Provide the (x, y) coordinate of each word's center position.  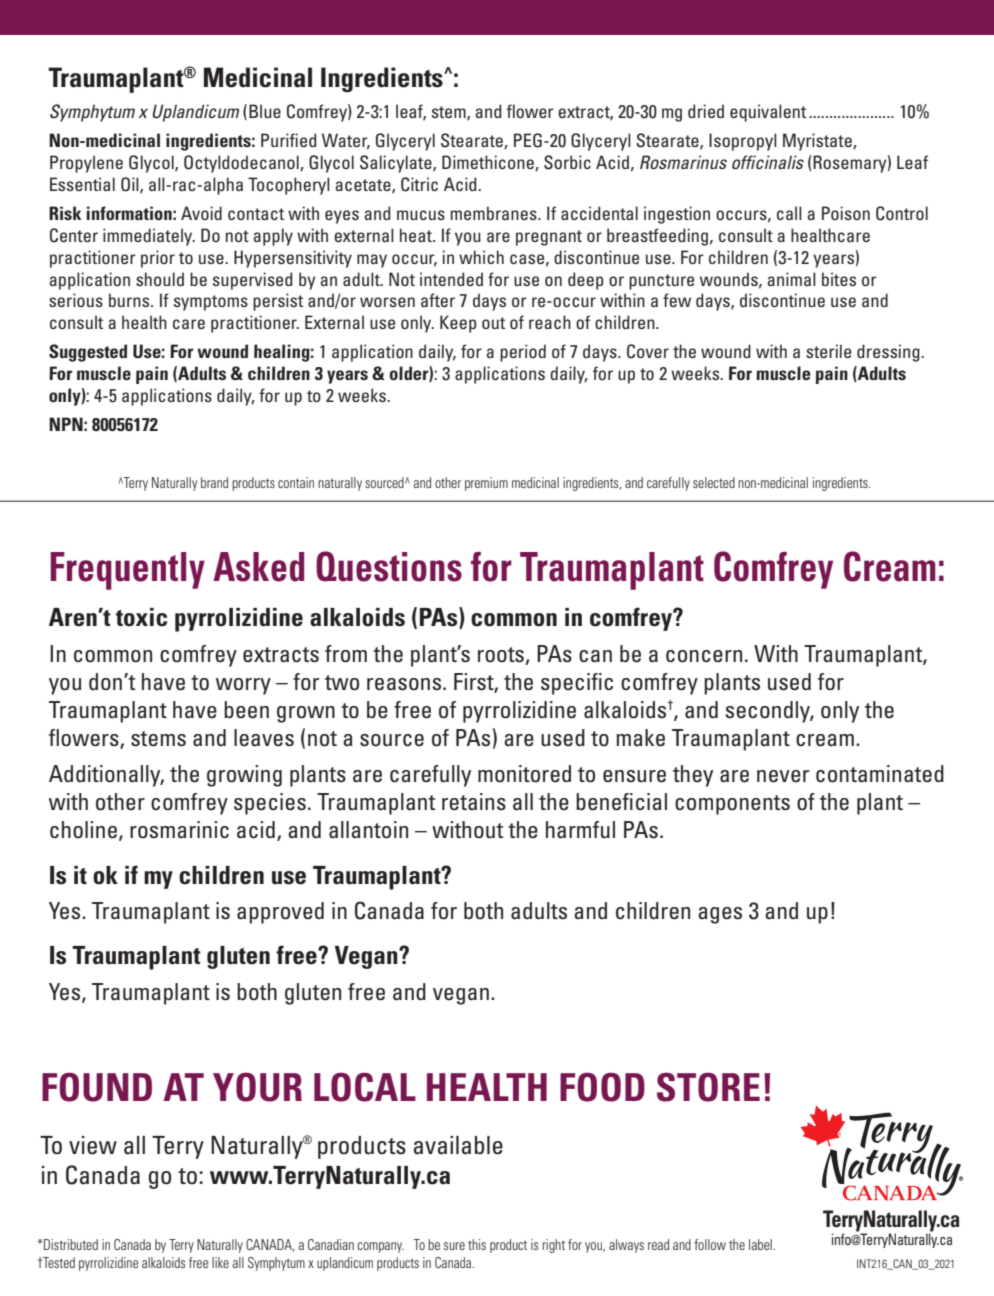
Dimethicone (489, 163)
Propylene (86, 164)
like (220, 1262)
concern (704, 656)
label (761, 1244)
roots (501, 655)
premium (486, 484)
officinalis (768, 162)
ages (720, 915)
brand (214, 482)
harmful (580, 830)
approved (280, 913)
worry (243, 686)
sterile (829, 351)
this (477, 1244)
